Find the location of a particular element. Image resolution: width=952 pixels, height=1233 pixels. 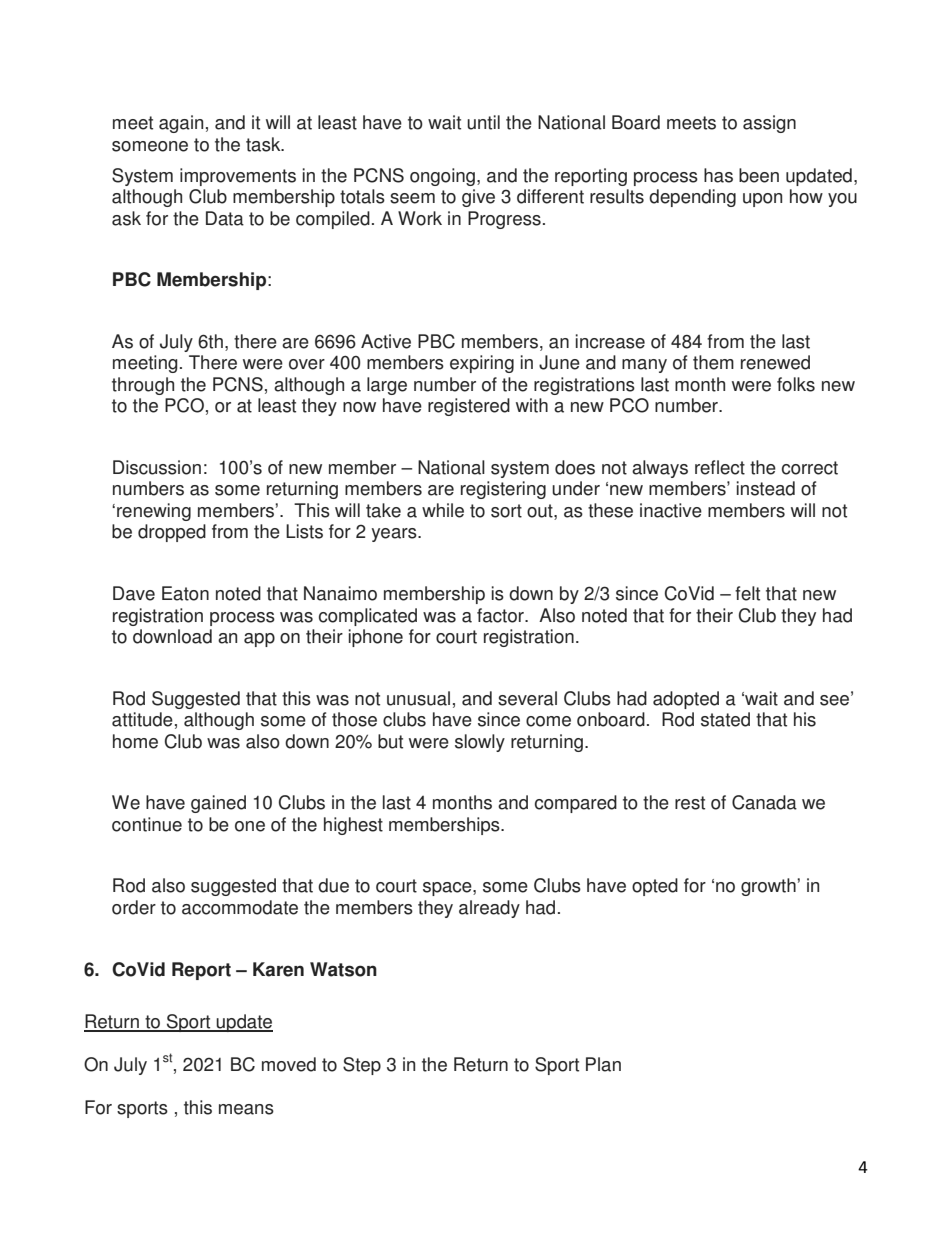

Discussion is located at coordinates (157, 467).
